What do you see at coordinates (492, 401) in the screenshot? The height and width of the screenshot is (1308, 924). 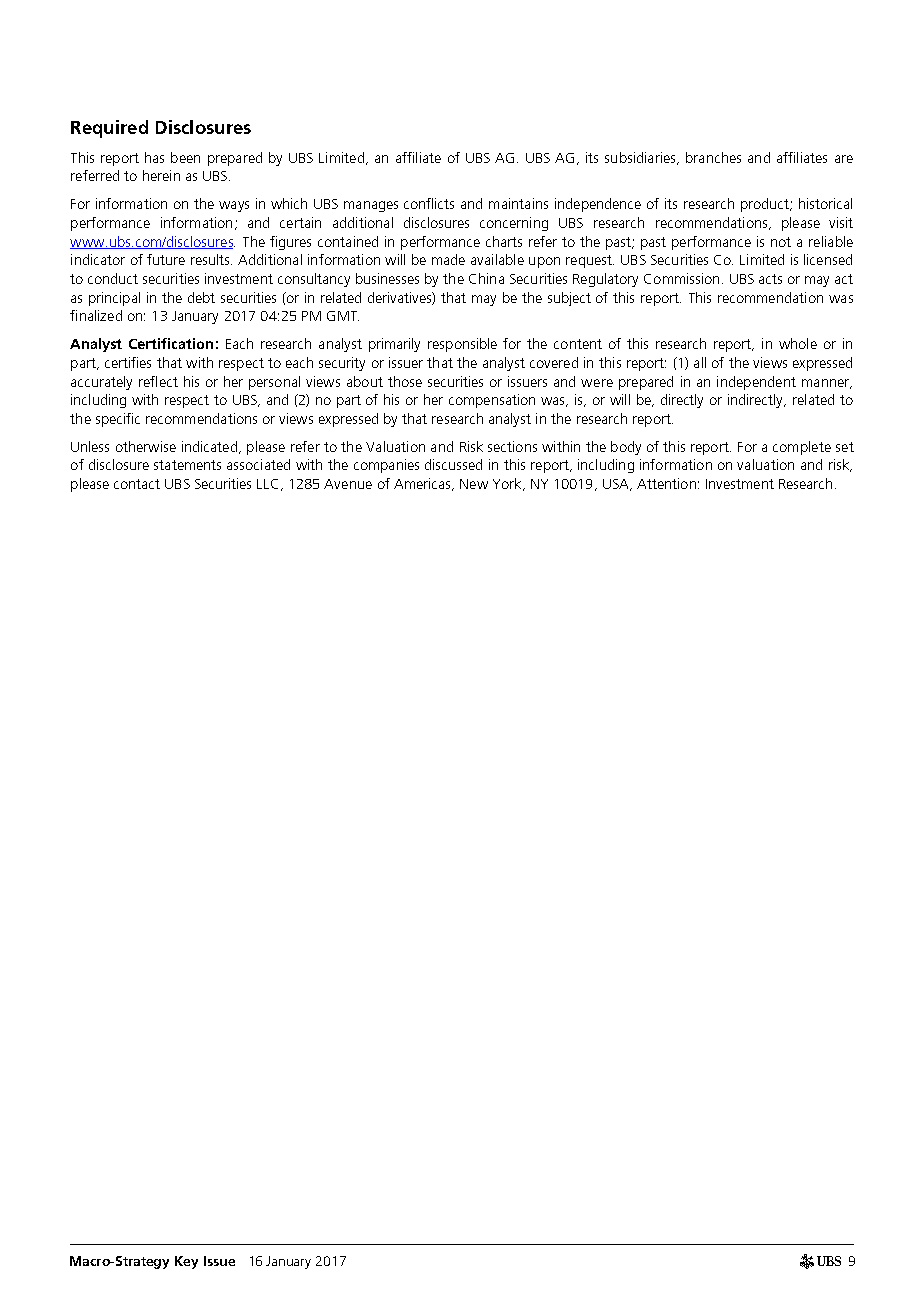 I see `compensation` at bounding box center [492, 401].
